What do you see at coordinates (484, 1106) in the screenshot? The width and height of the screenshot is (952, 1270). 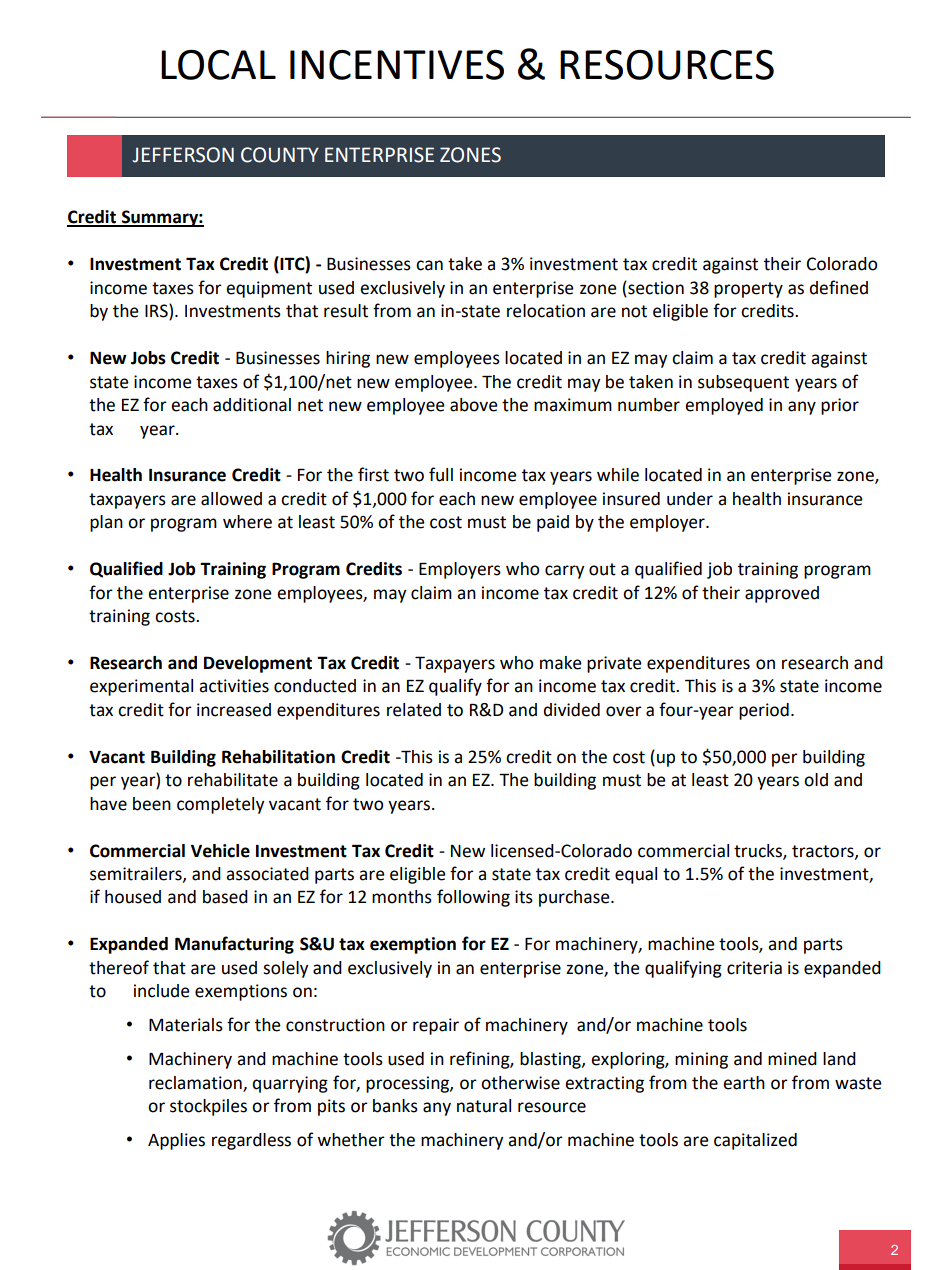 I see `natural` at bounding box center [484, 1106].
